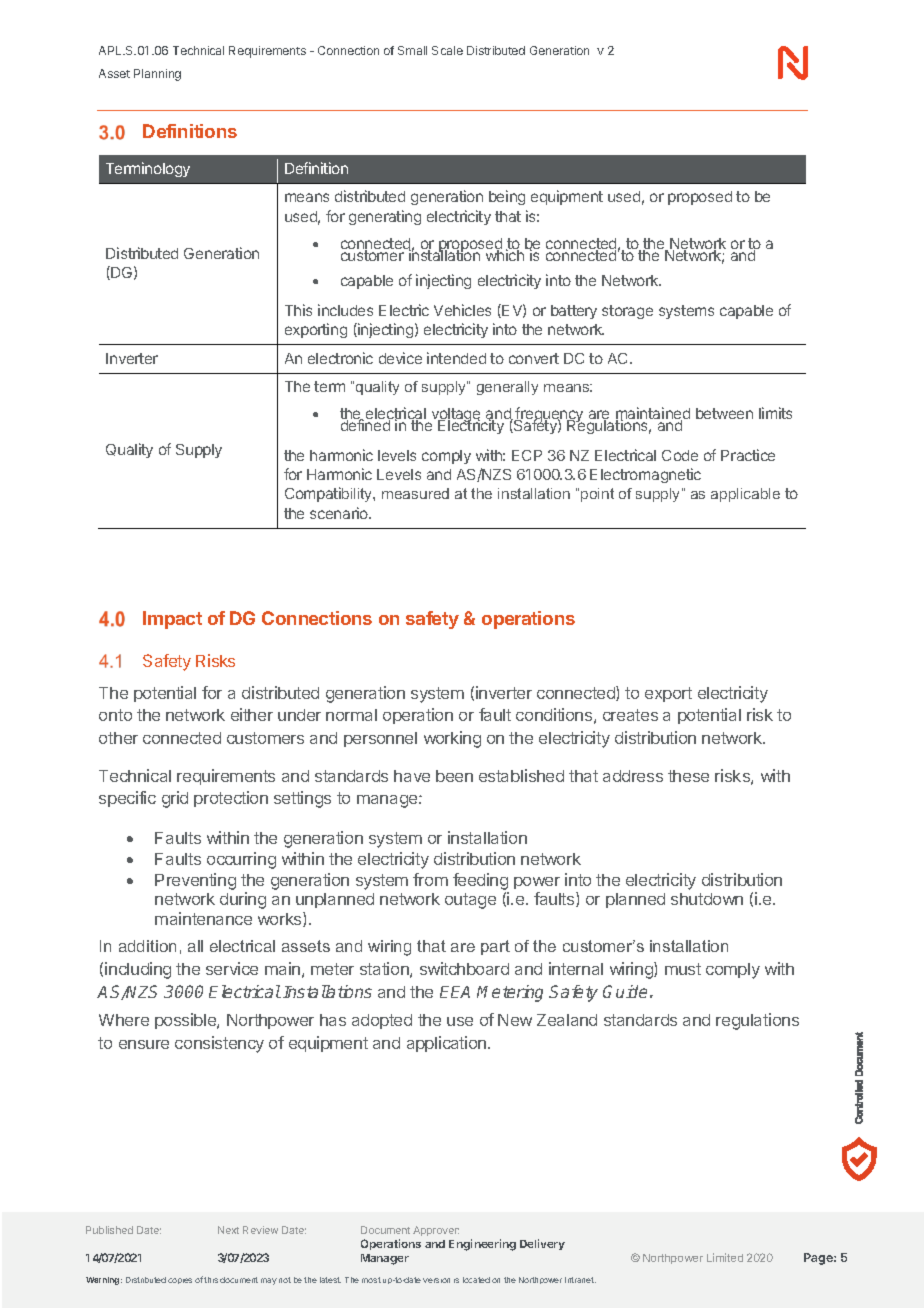  I want to click on Impact, so click(172, 620).
